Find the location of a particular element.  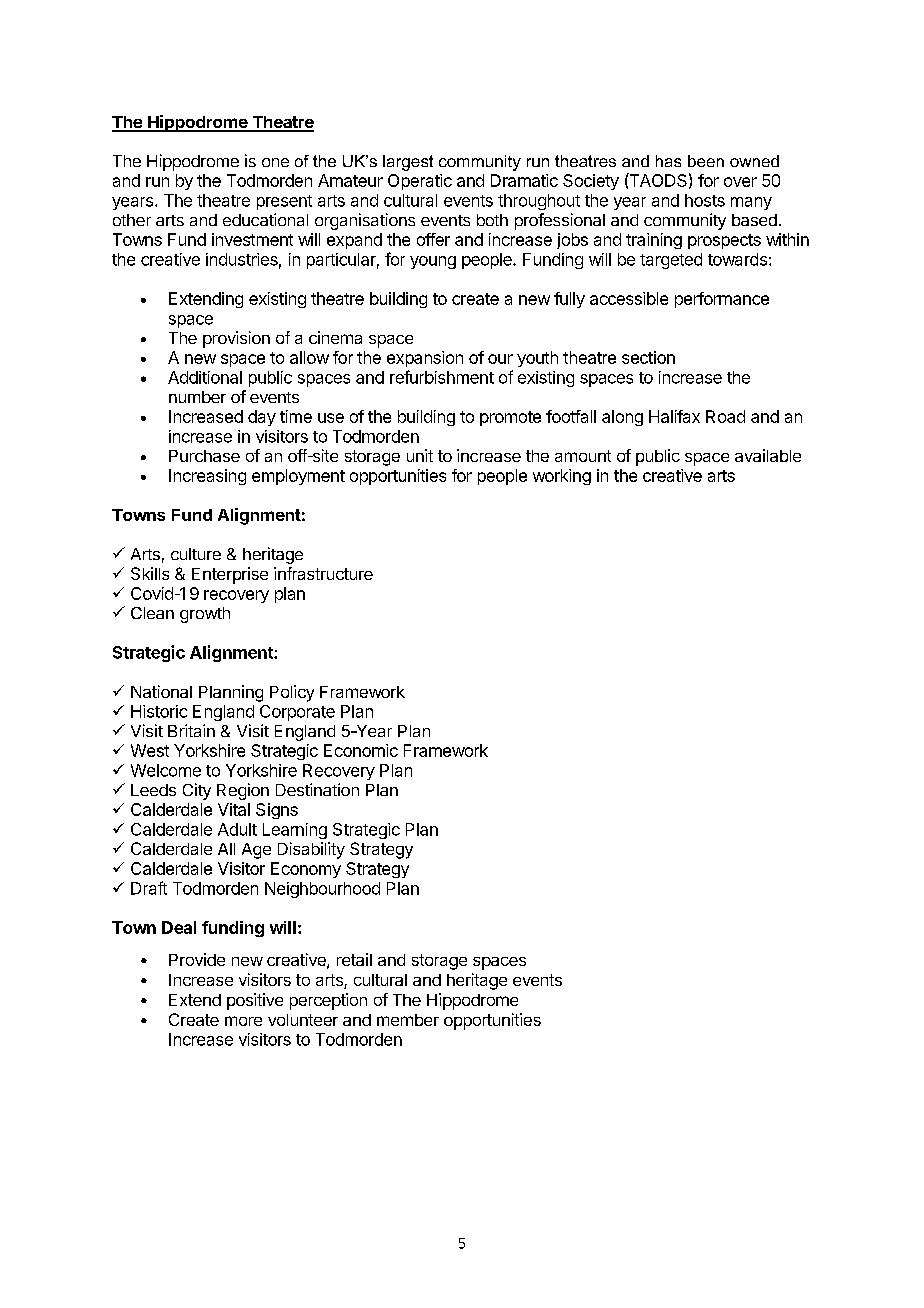

educational is located at coordinates (265, 219).
